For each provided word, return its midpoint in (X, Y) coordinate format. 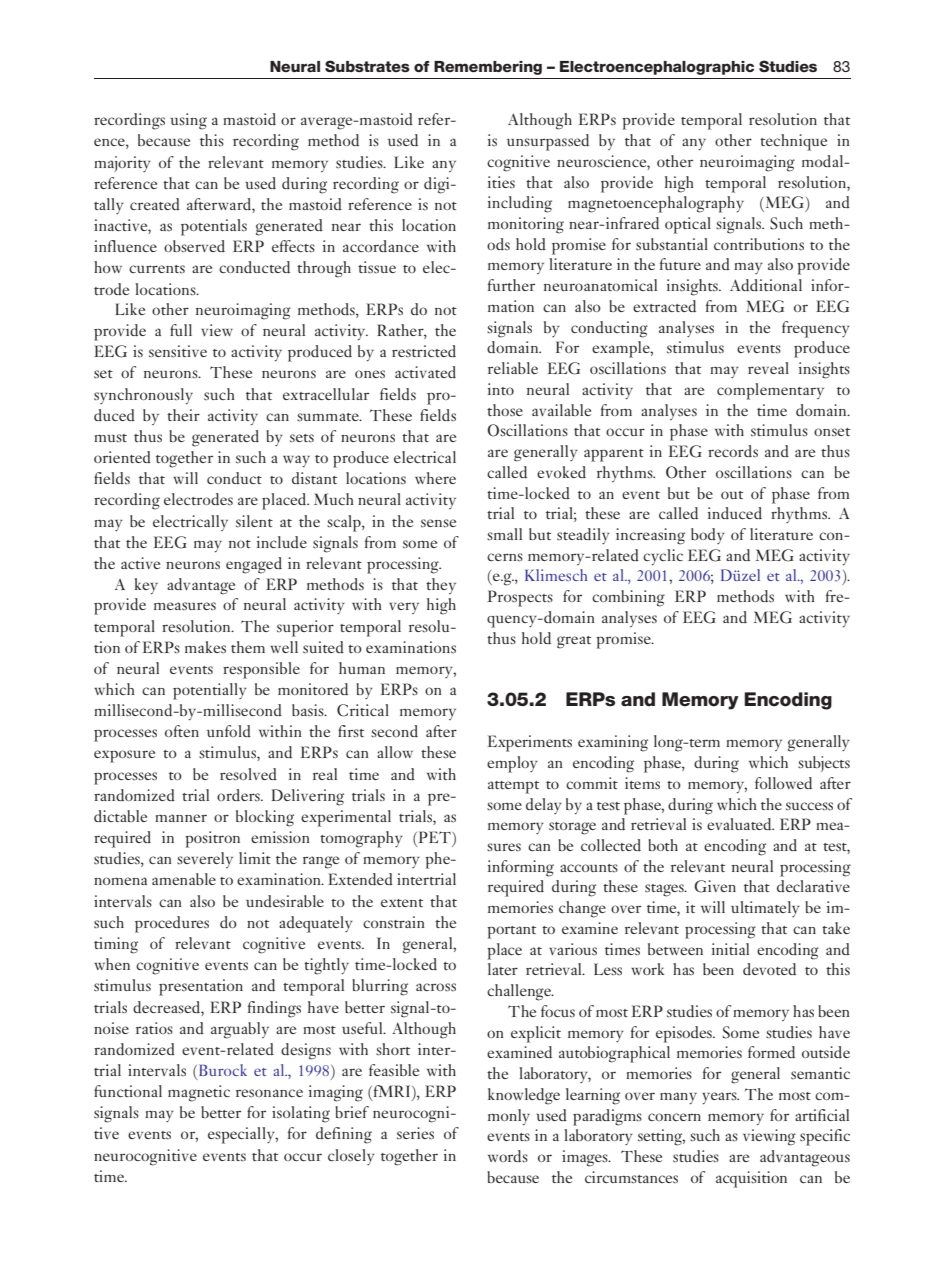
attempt (513, 787)
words (508, 1156)
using (188, 121)
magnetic (199, 1093)
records (733, 451)
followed (783, 783)
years (720, 1098)
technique (793, 142)
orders (239, 795)
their (183, 415)
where (435, 478)
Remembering (488, 68)
